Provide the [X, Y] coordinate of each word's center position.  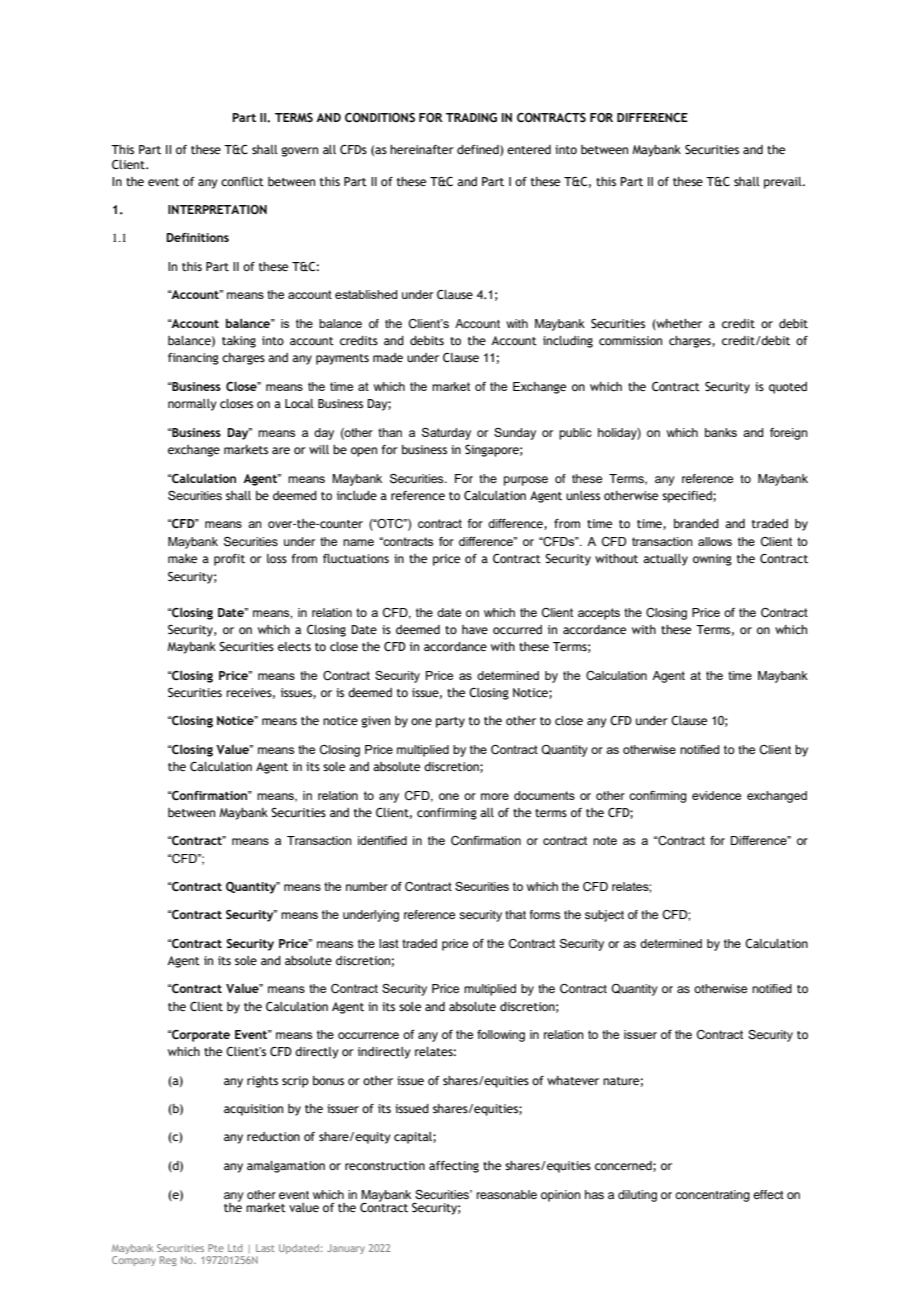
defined [479, 150]
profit [229, 560]
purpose [526, 481]
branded [696, 523]
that [515, 914]
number [367, 886]
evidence [716, 795]
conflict [242, 181]
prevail [784, 183]
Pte [216, 1248]
